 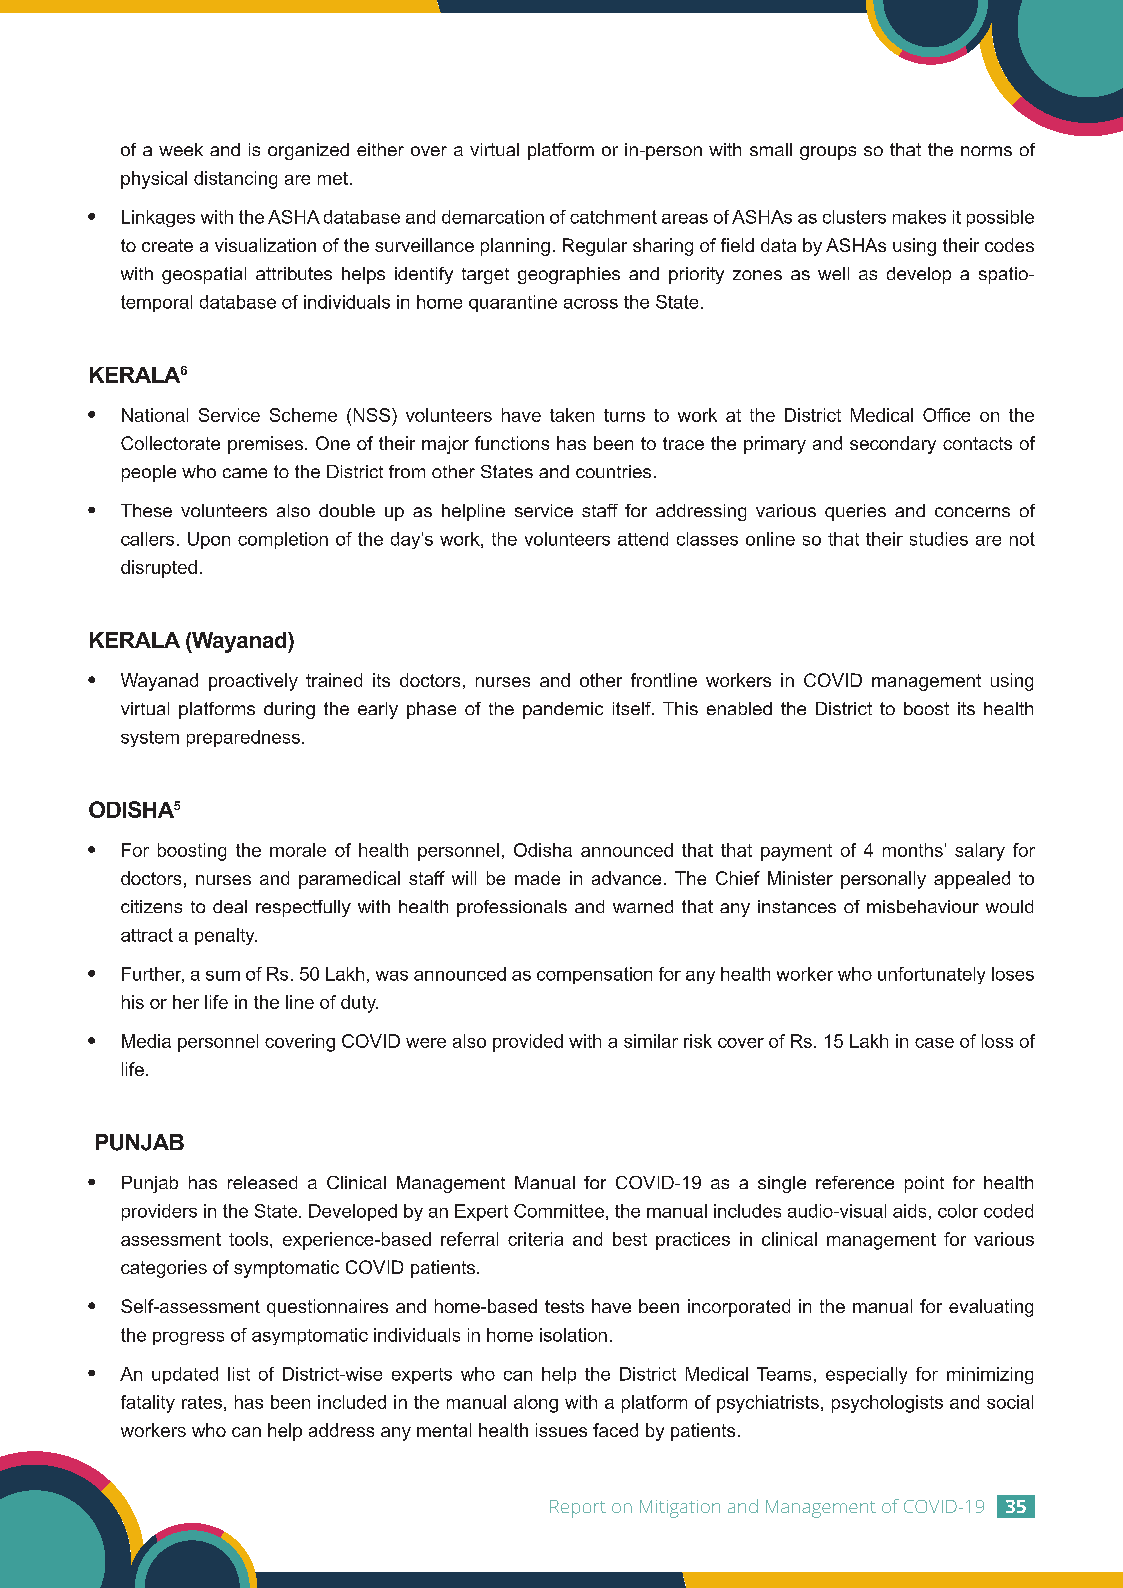 What do you see at coordinates (262, 1182) in the screenshot?
I see `released` at bounding box center [262, 1182].
